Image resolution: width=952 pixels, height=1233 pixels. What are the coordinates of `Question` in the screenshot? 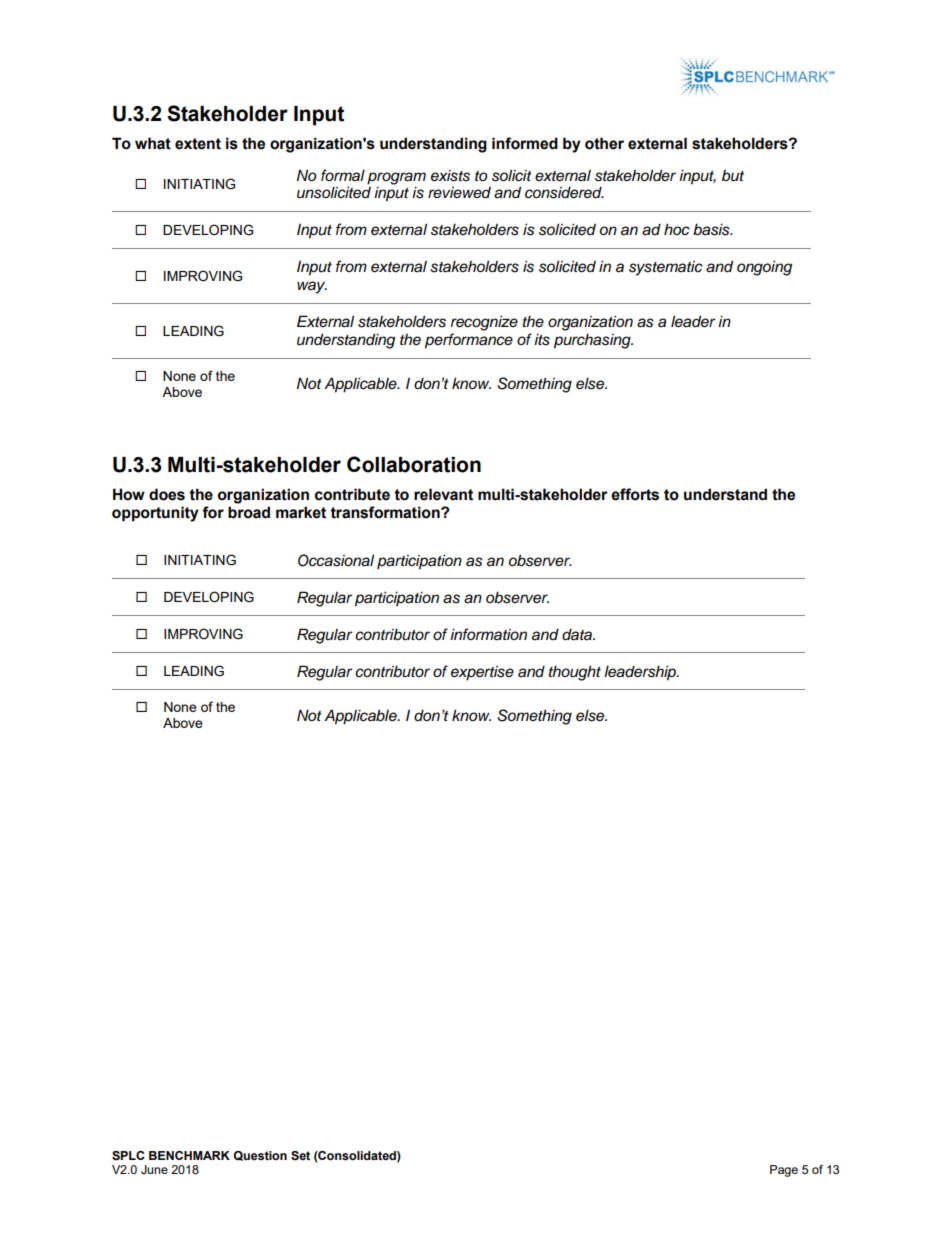 It's located at (260, 1156).
